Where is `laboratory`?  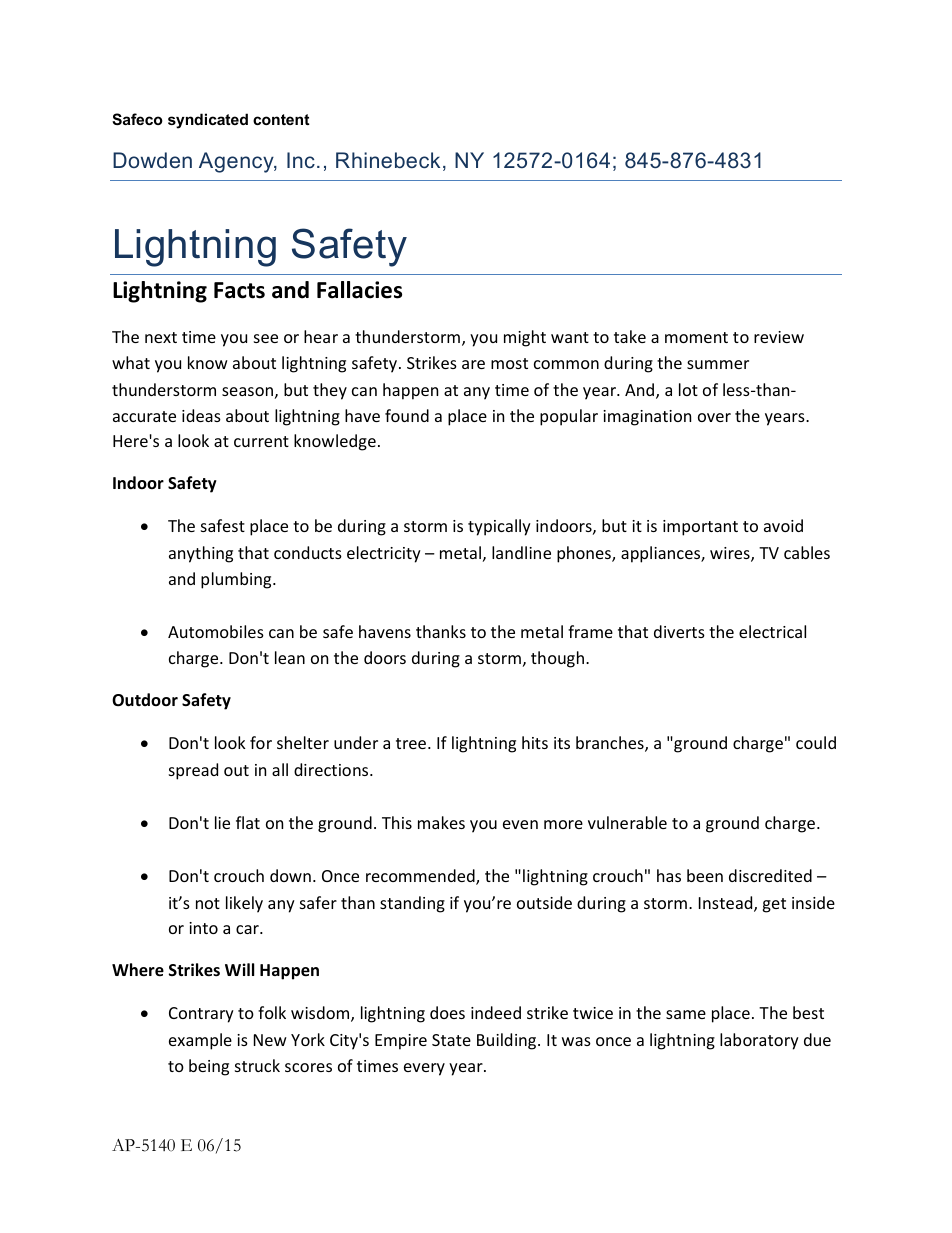 laboratory is located at coordinates (759, 1041).
